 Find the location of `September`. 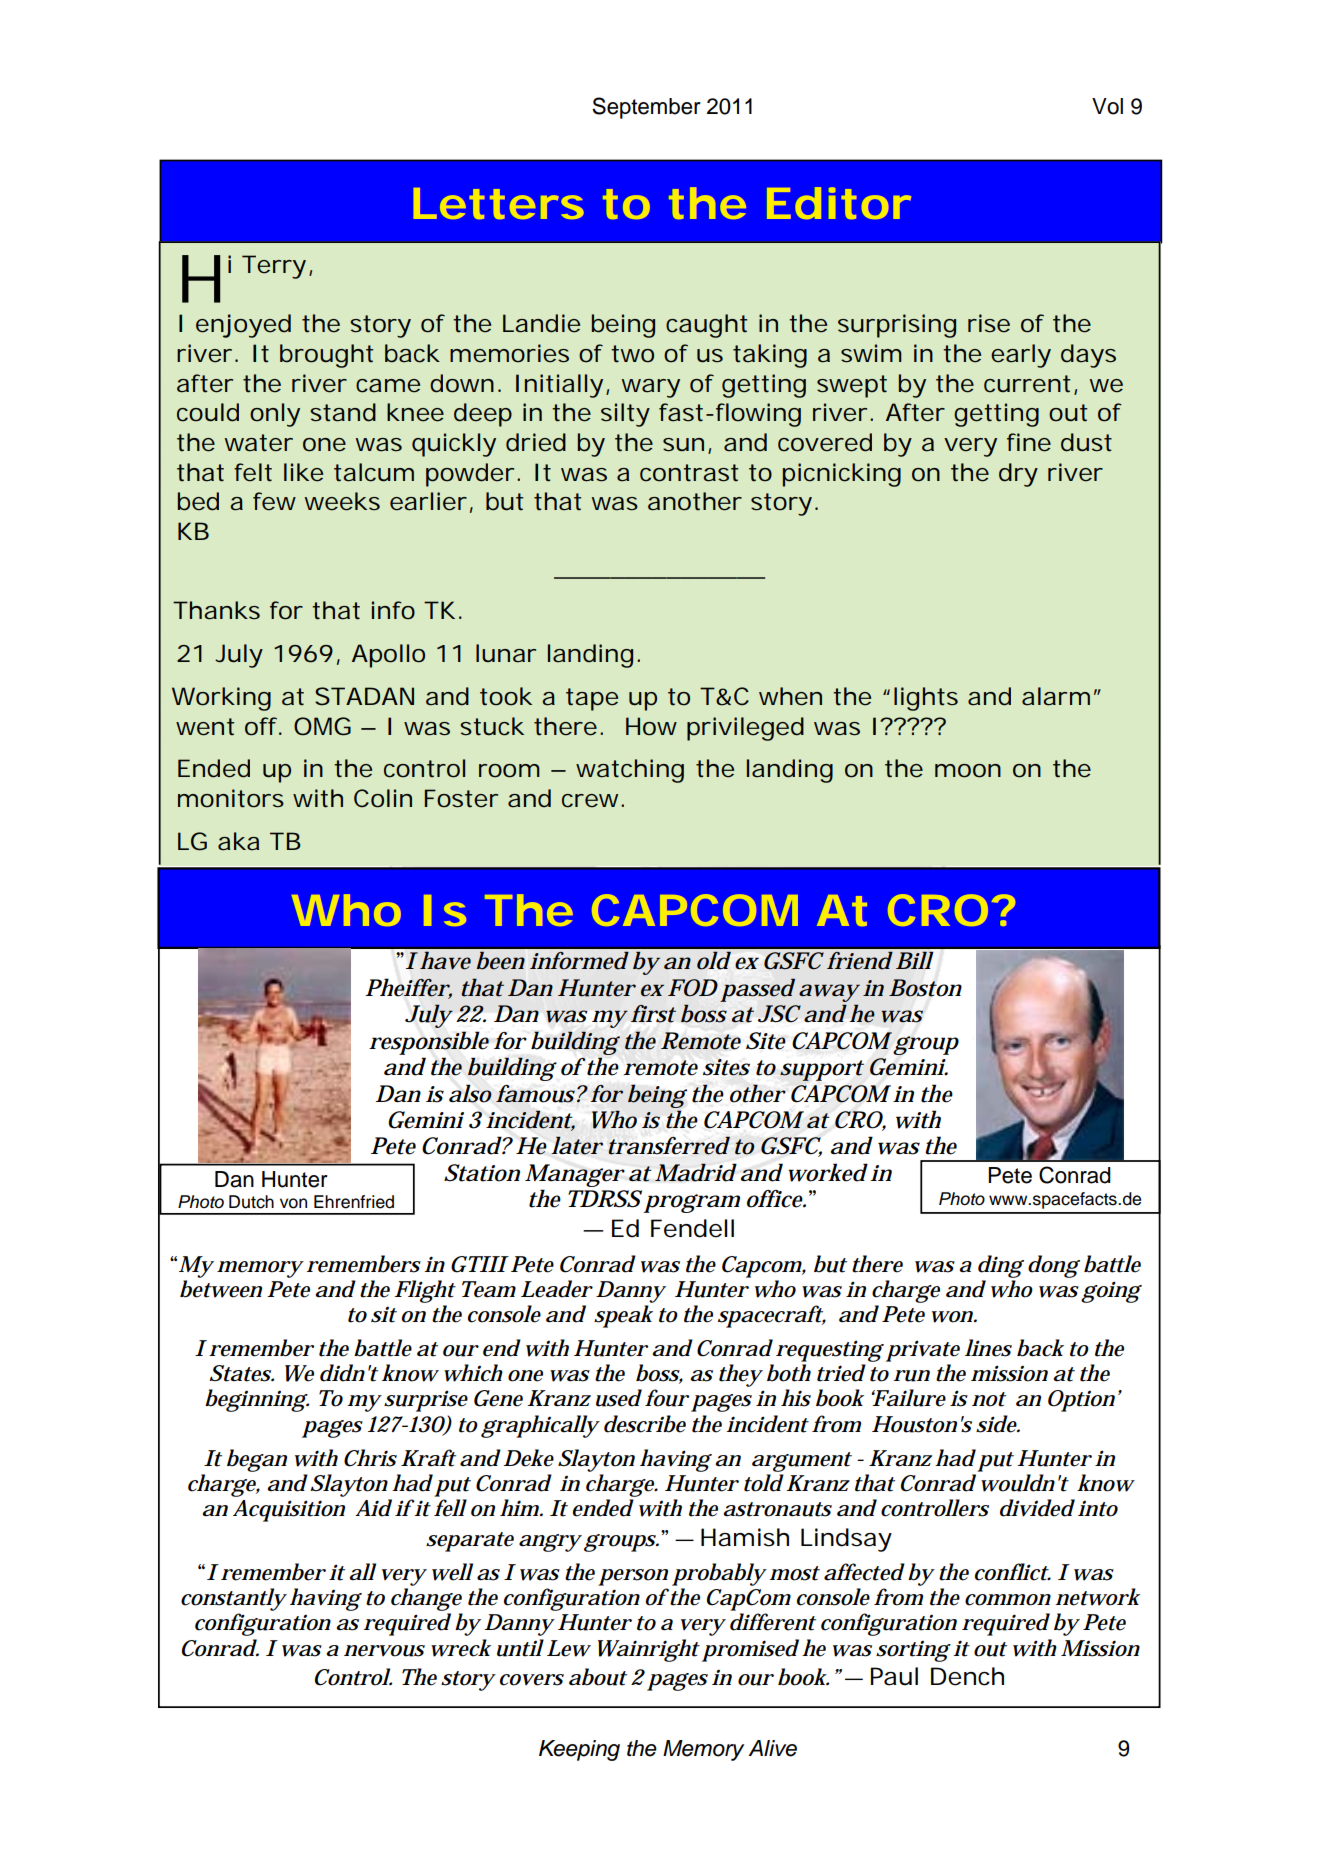

September is located at coordinates (646, 108).
